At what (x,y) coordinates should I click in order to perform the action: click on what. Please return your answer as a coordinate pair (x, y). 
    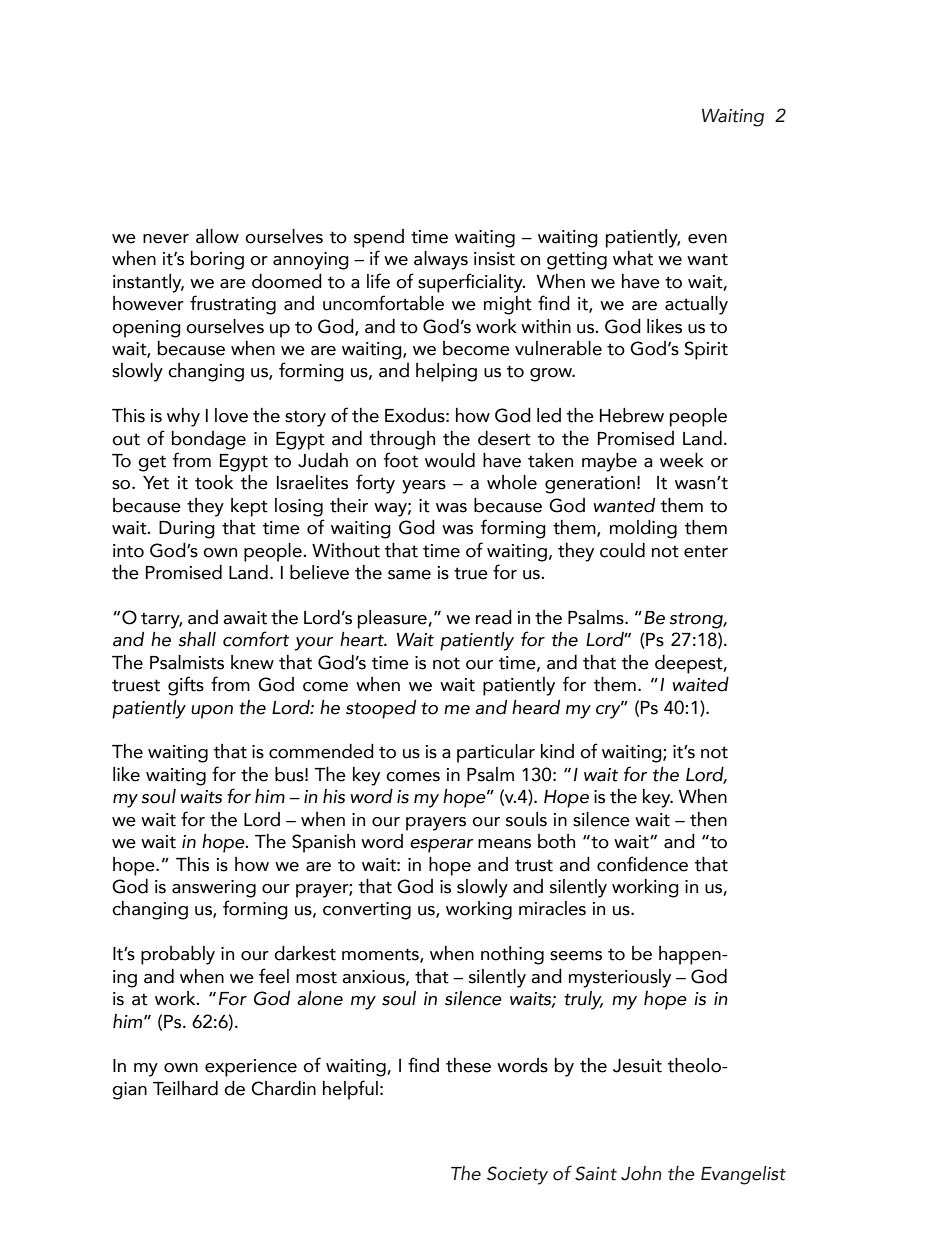
    Looking at the image, I should click on (633, 258).
